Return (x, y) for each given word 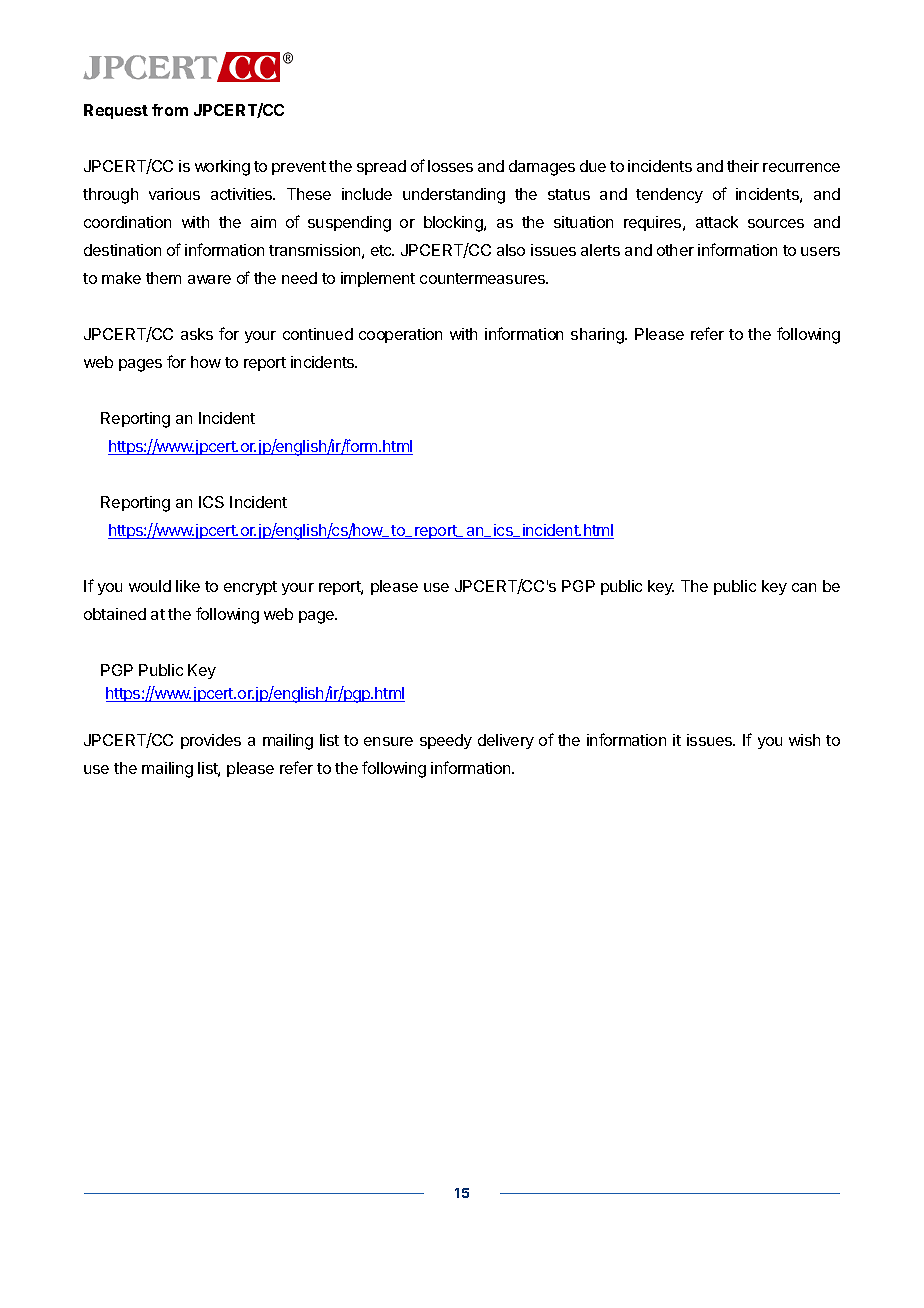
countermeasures (484, 278)
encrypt (250, 588)
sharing (598, 336)
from (170, 110)
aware (209, 279)
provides (211, 741)
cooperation (400, 335)
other (675, 250)
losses (450, 166)
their (743, 166)
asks (197, 334)
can (804, 587)
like (188, 586)
